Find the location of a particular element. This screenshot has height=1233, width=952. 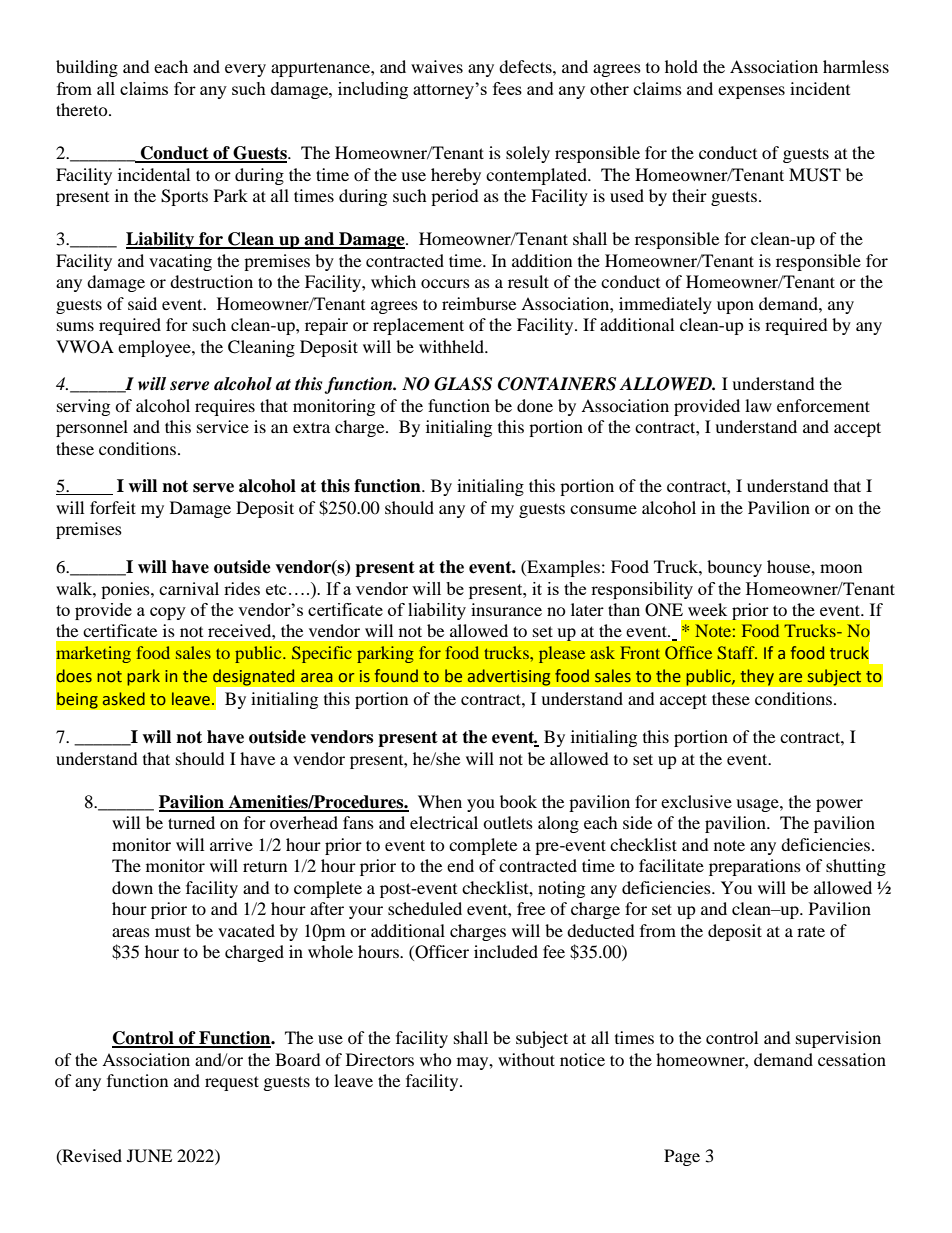

every is located at coordinates (245, 70).
